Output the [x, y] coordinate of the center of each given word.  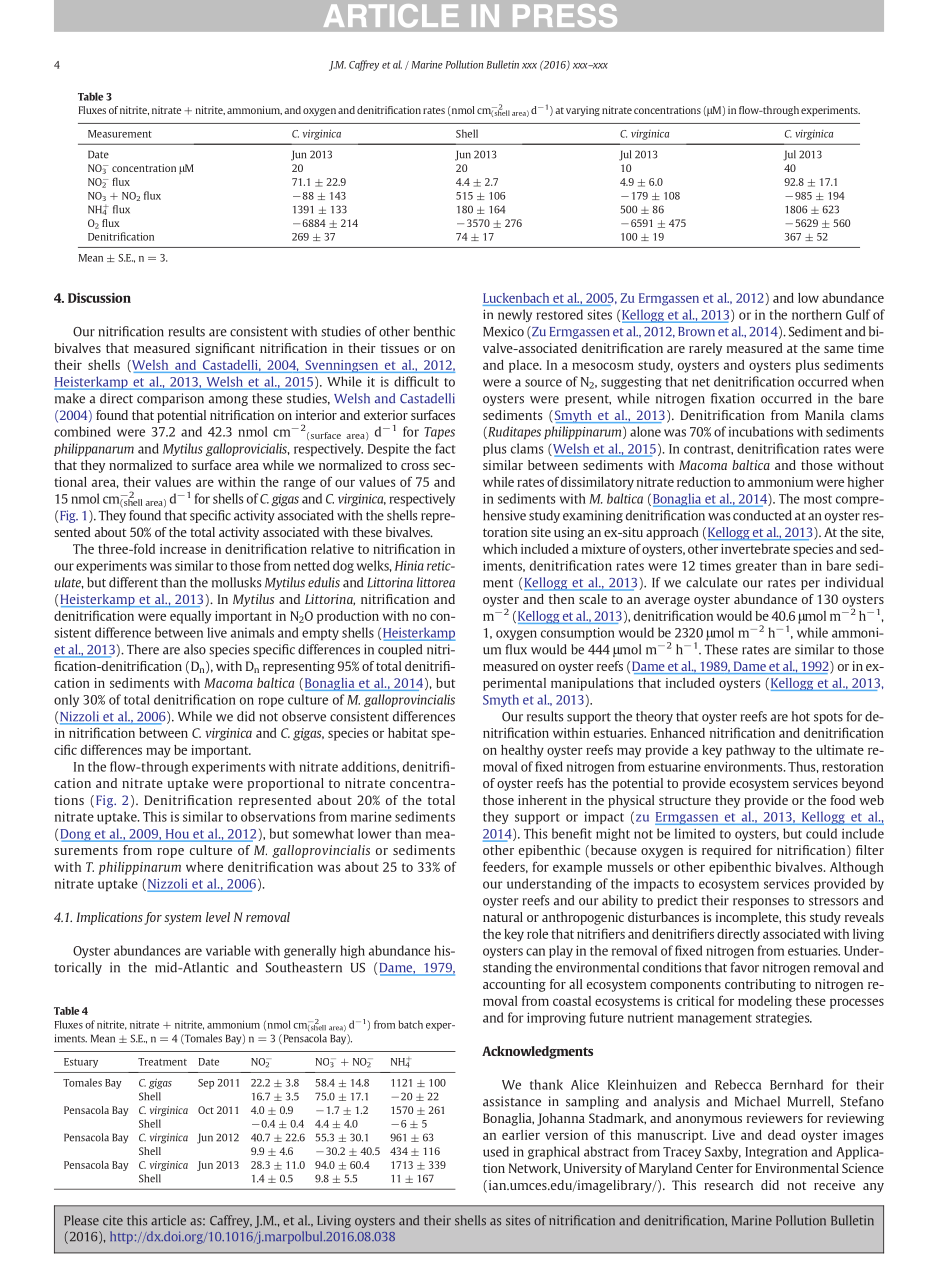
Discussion [99, 298]
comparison [170, 399]
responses [761, 903]
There [143, 649]
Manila [824, 415]
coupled [400, 650]
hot [801, 716]
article [168, 1220]
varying [583, 111]
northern [817, 314]
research [728, 1185]
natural [503, 917]
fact [445, 448]
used [496, 1151]
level [218, 917]
